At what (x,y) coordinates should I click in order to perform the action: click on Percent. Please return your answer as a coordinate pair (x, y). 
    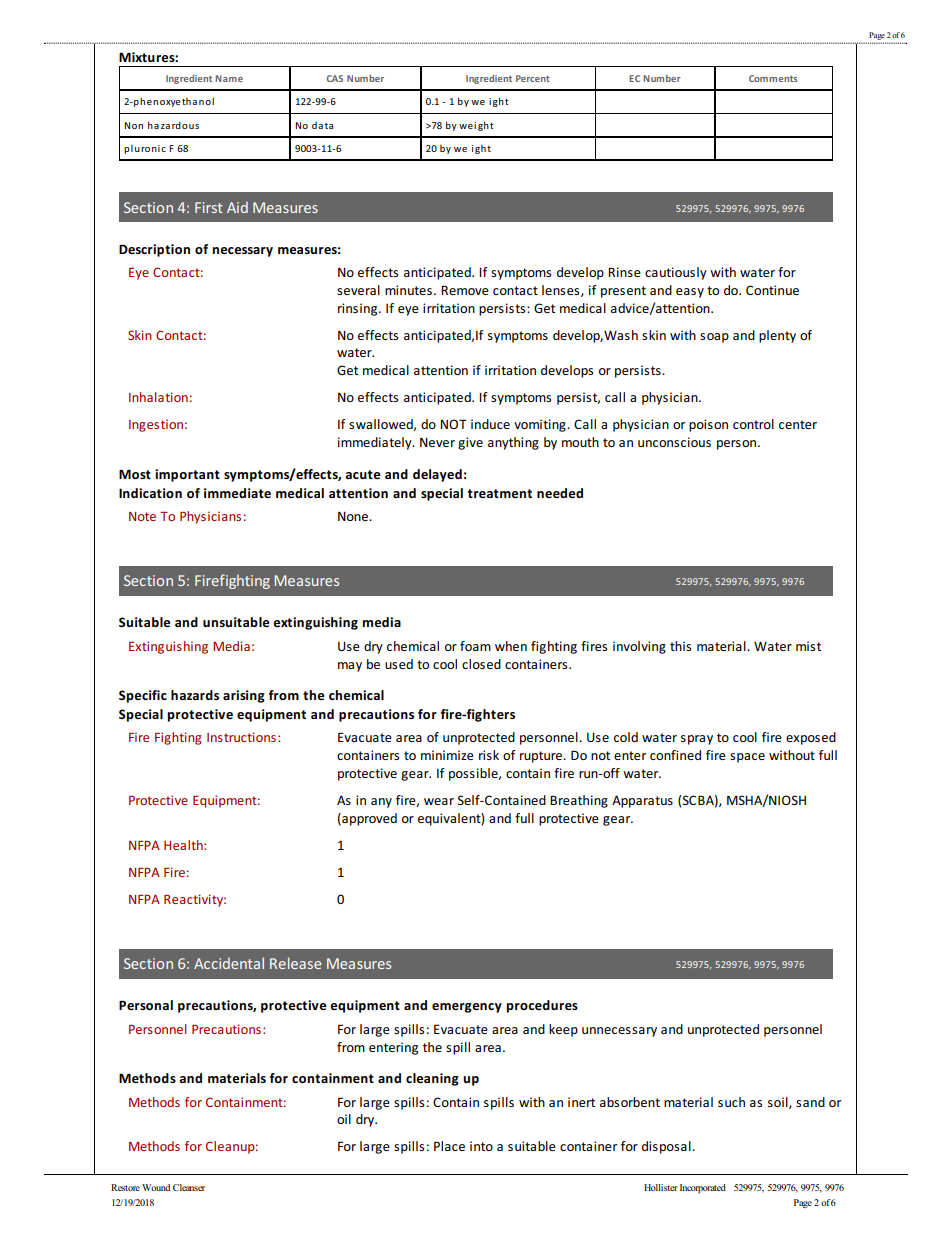
    Looking at the image, I should click on (533, 78).
